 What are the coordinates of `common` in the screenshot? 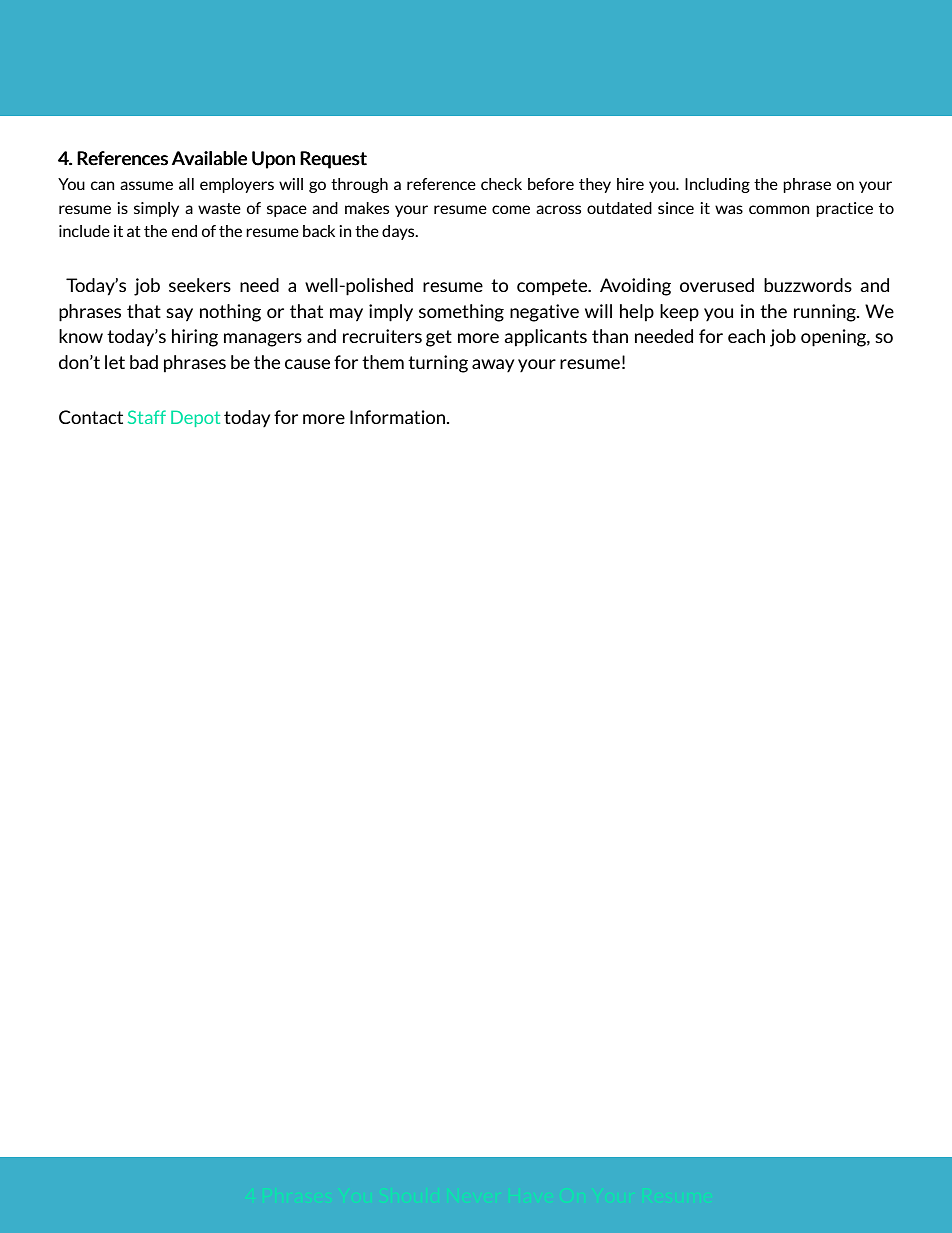 It's located at (779, 209).
